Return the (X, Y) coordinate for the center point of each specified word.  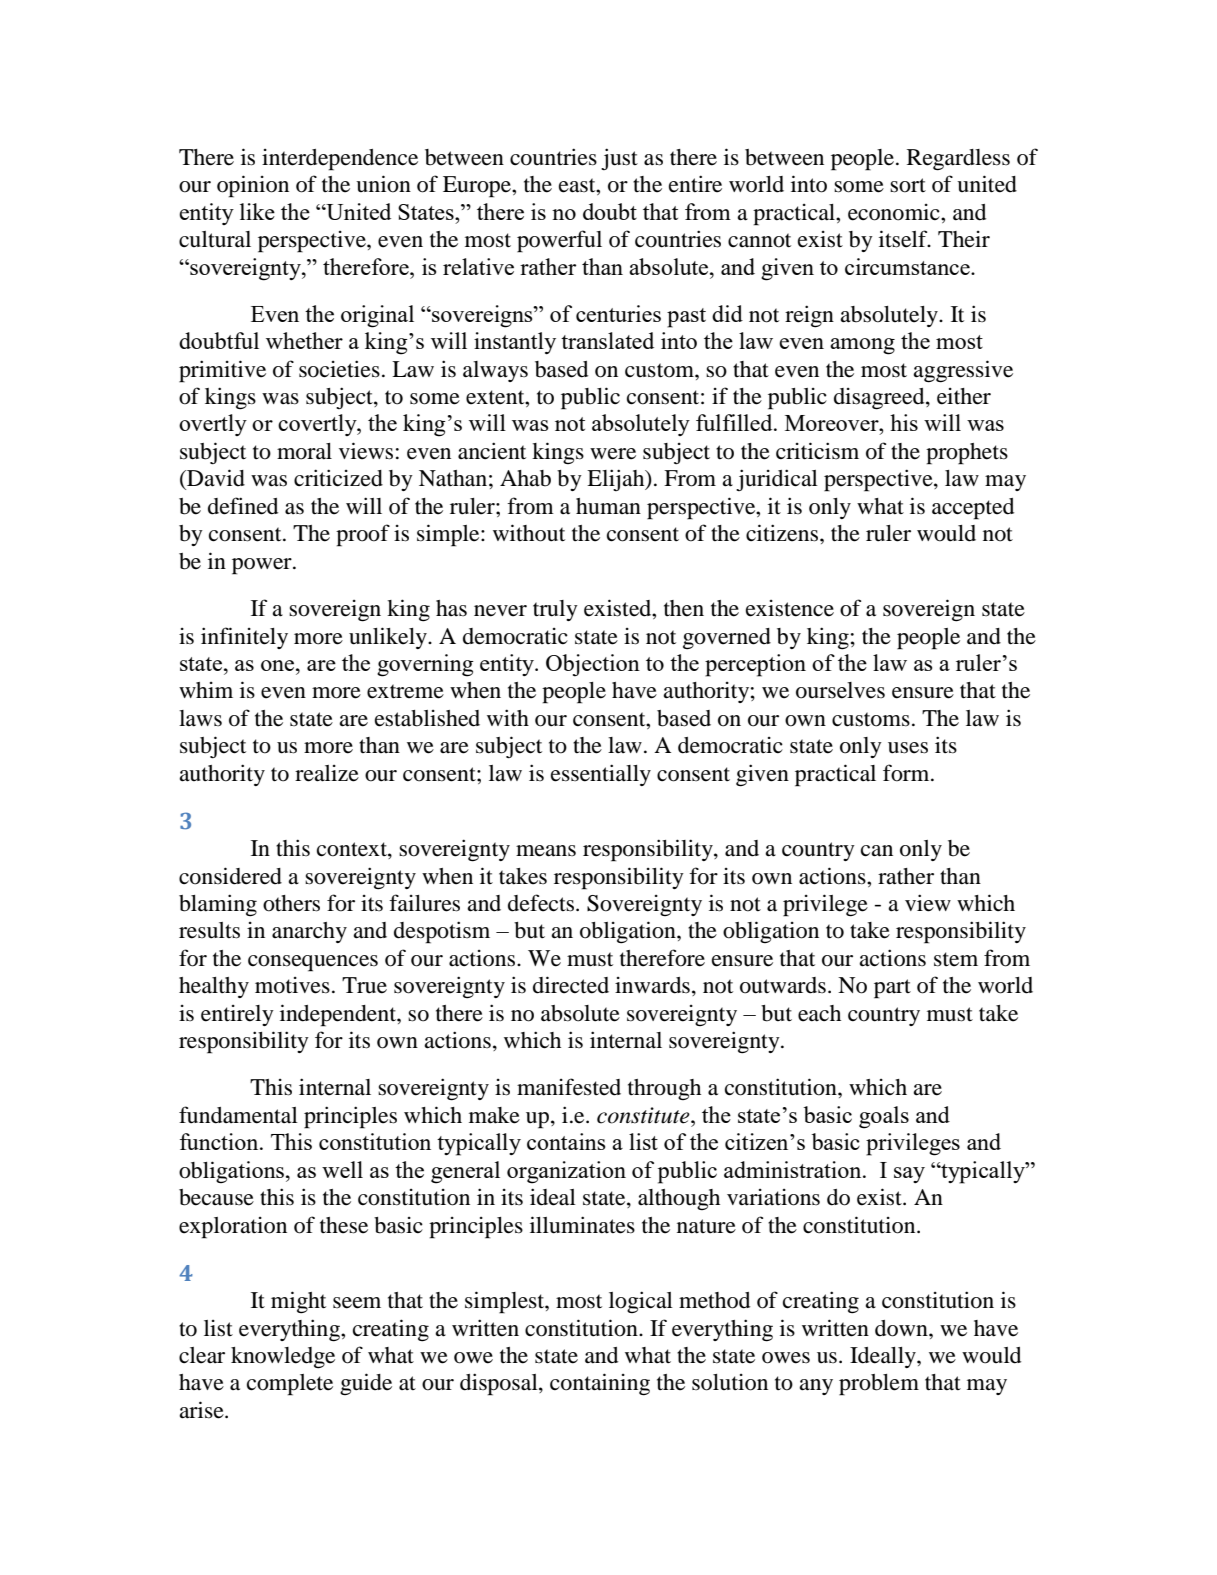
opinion (253, 186)
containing (600, 1384)
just (619, 159)
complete (290, 1385)
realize (327, 773)
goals (884, 1117)
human (608, 506)
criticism (817, 451)
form (907, 773)
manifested (569, 1087)
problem (879, 1385)
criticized (338, 478)
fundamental (238, 1115)
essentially (601, 775)
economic (895, 212)
